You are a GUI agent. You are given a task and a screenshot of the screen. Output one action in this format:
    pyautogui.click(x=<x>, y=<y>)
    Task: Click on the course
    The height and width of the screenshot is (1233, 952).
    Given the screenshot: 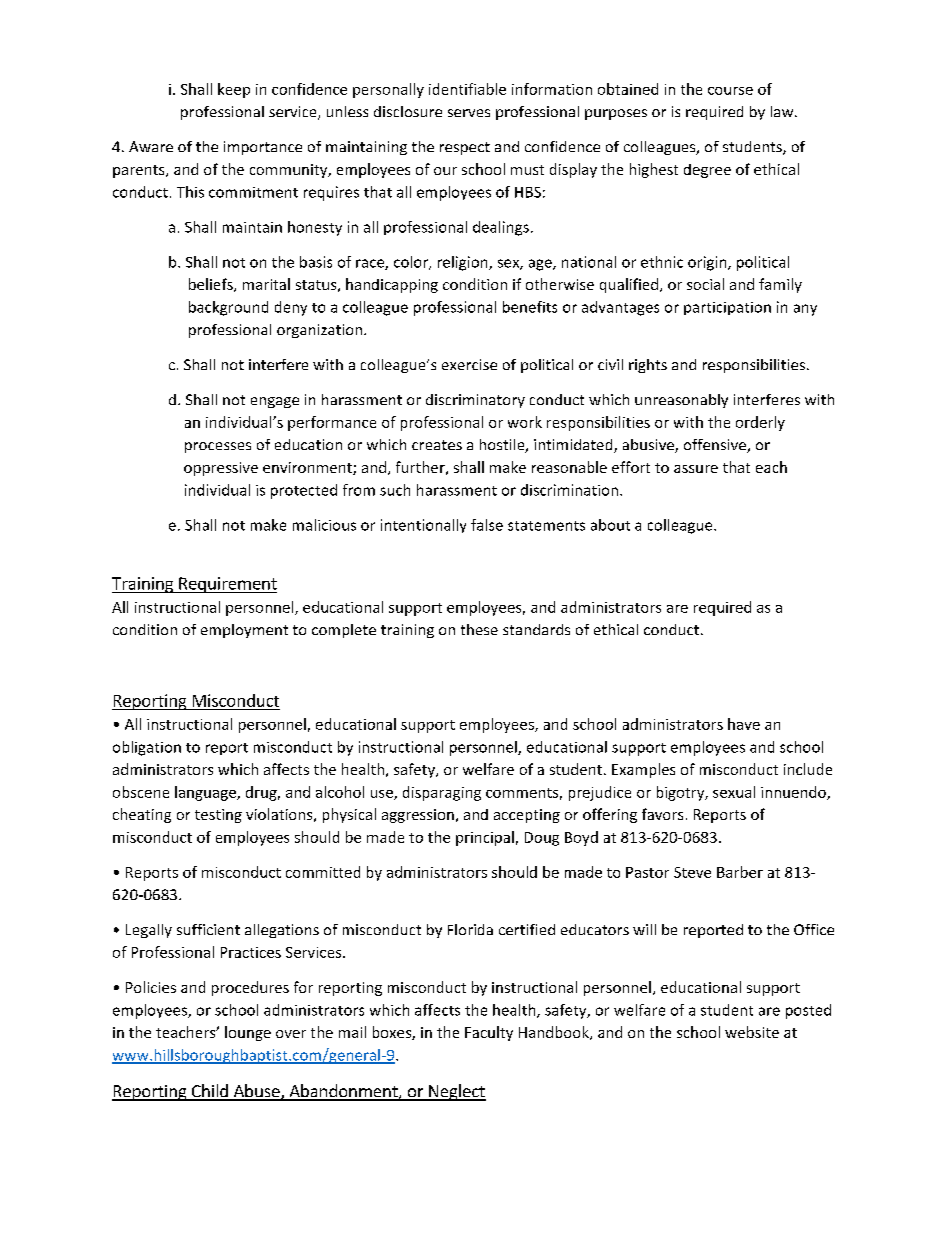 What is the action you would take?
    pyautogui.click(x=730, y=91)
